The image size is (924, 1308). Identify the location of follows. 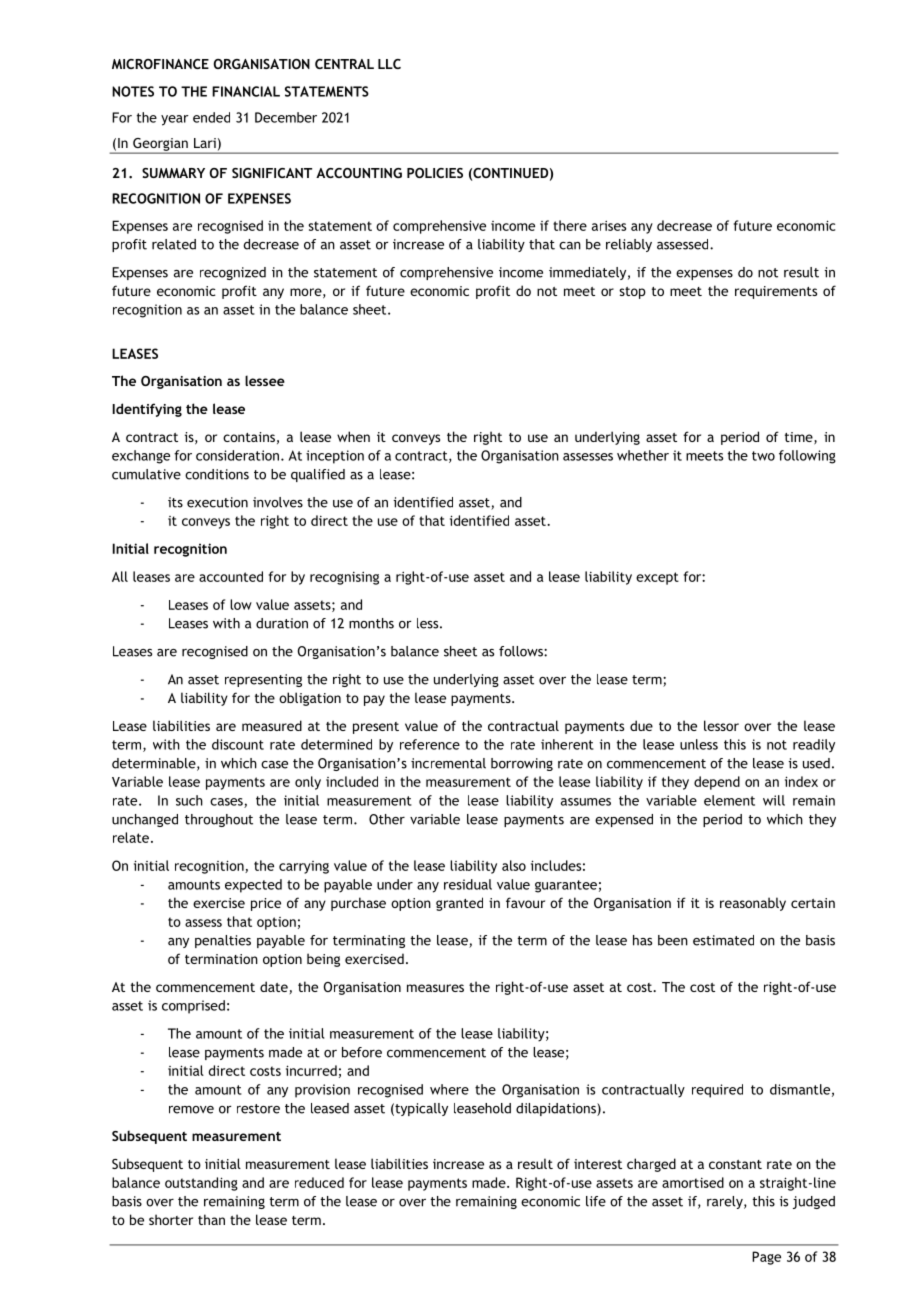
(522, 651).
